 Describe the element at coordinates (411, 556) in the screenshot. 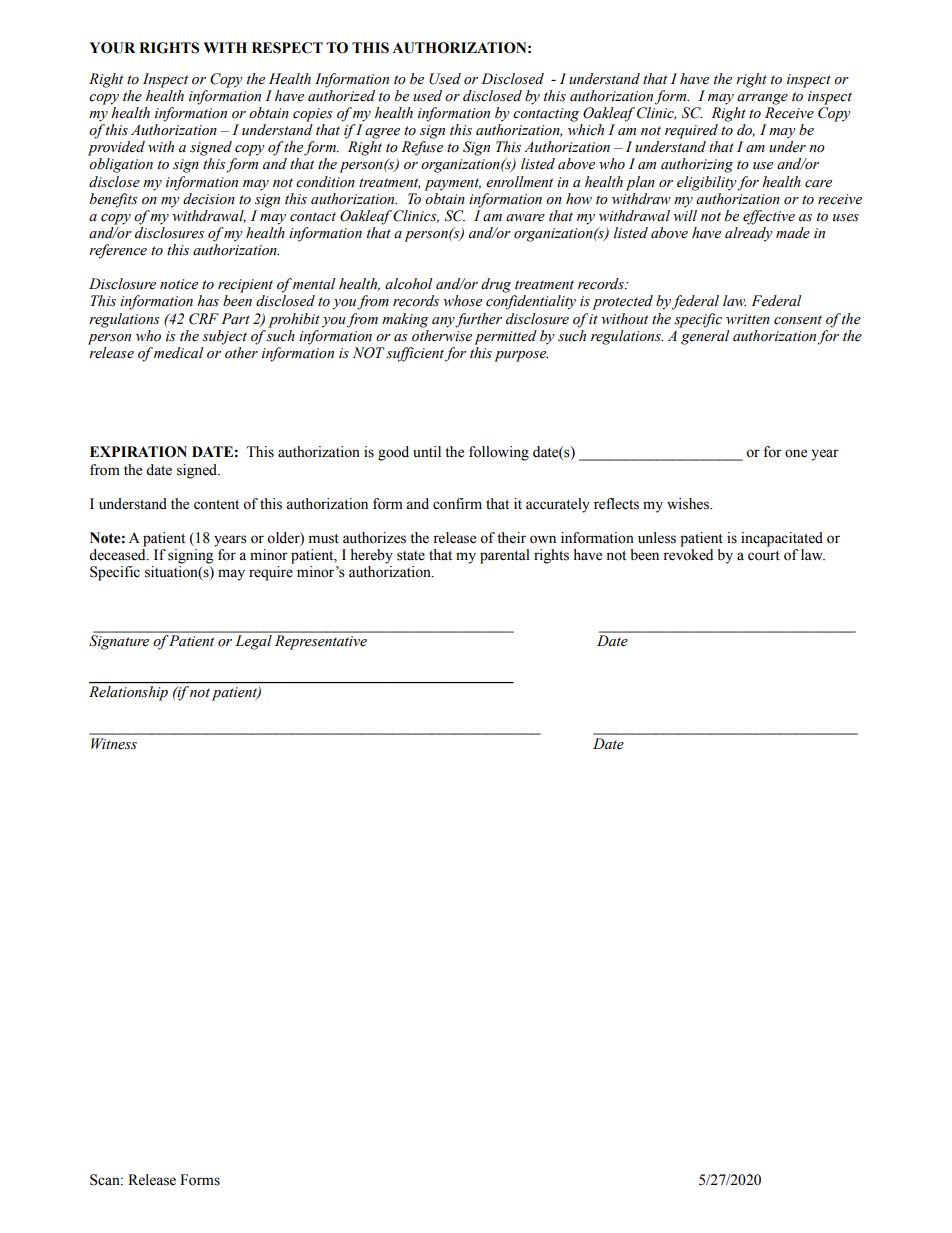

I see `state` at that location.
